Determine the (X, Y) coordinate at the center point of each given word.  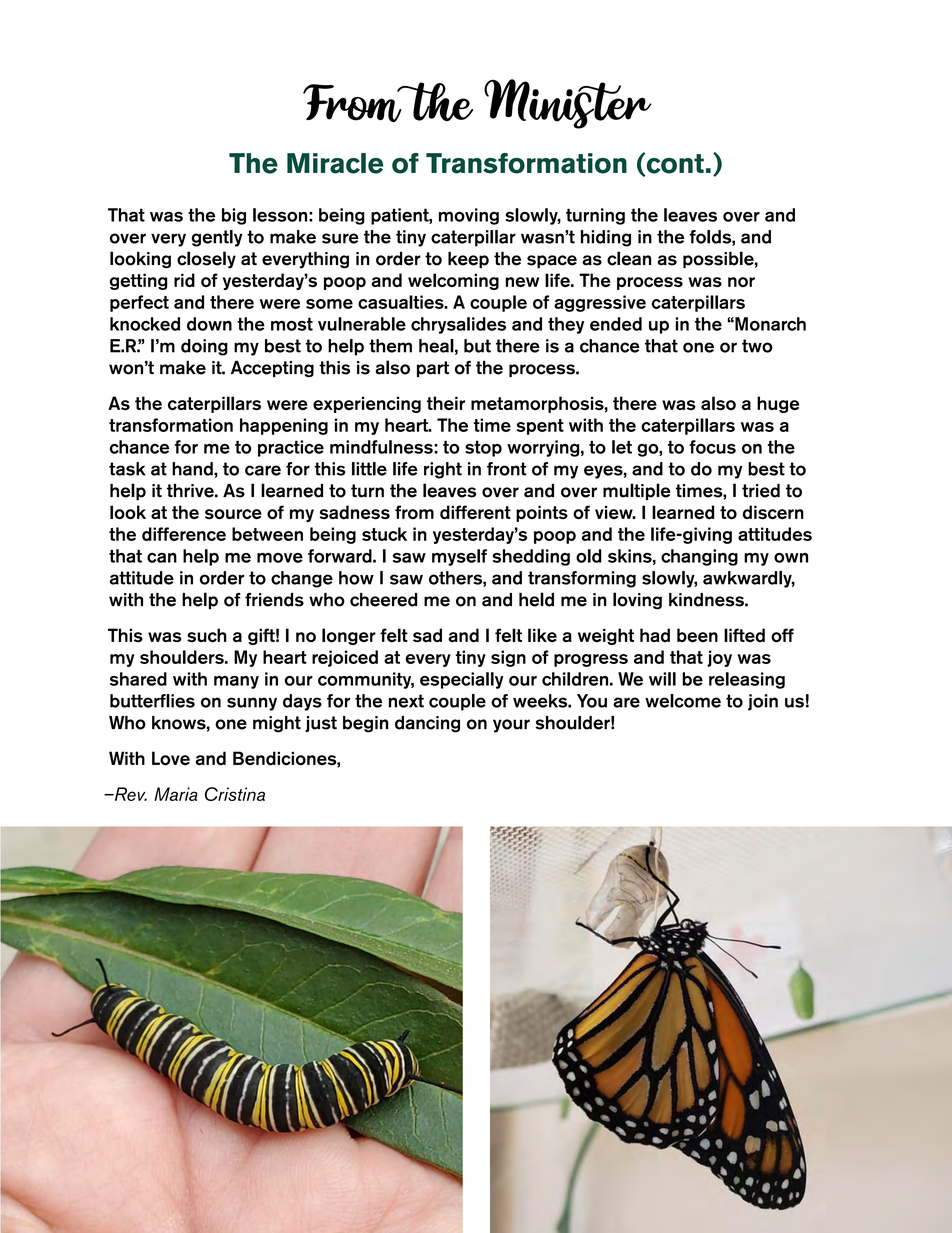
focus (712, 447)
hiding (606, 238)
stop (483, 448)
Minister (567, 104)
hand (193, 469)
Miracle (335, 163)
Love (171, 758)
